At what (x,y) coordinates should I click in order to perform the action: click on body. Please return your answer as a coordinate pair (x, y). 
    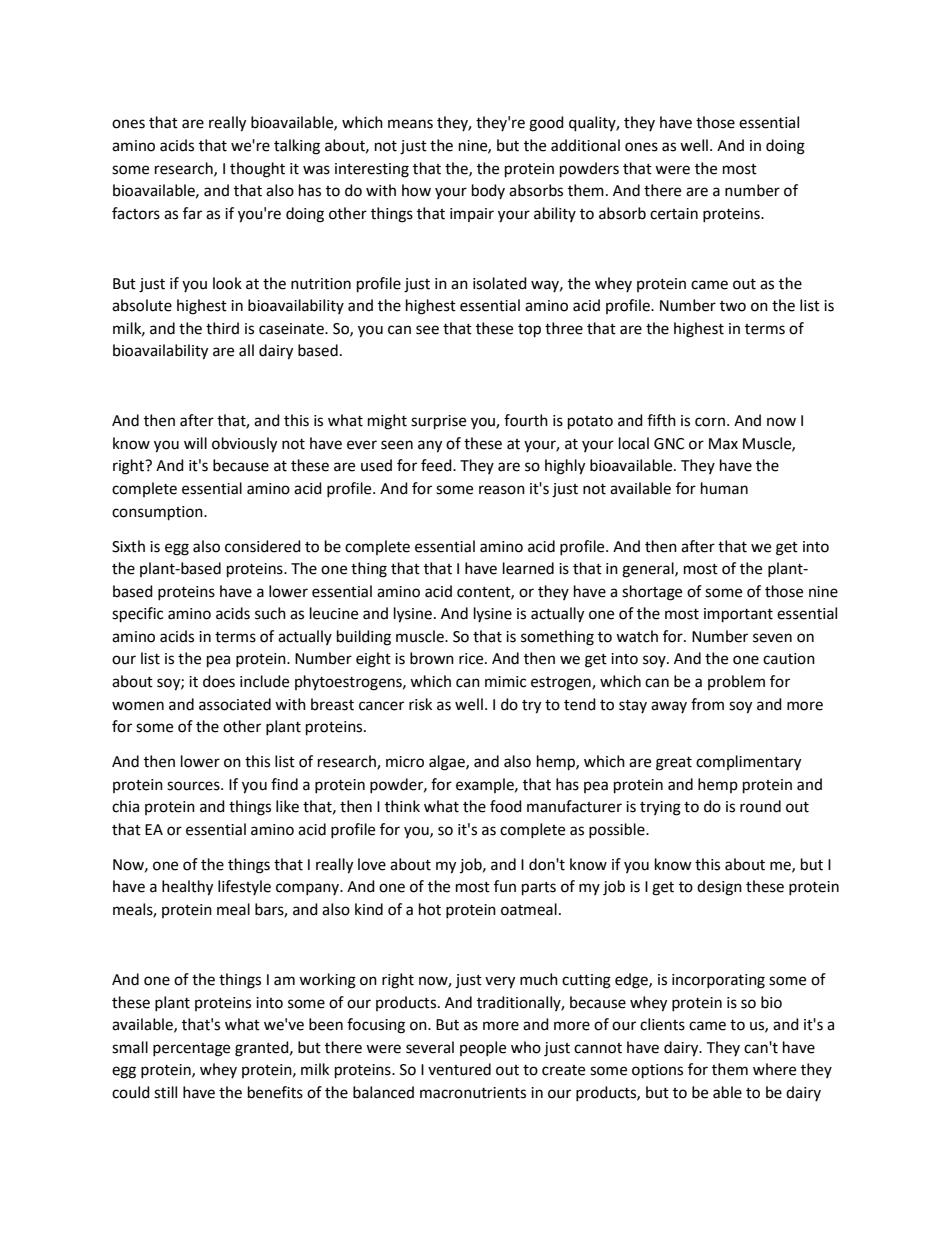
    Looking at the image, I should click on (488, 191).
